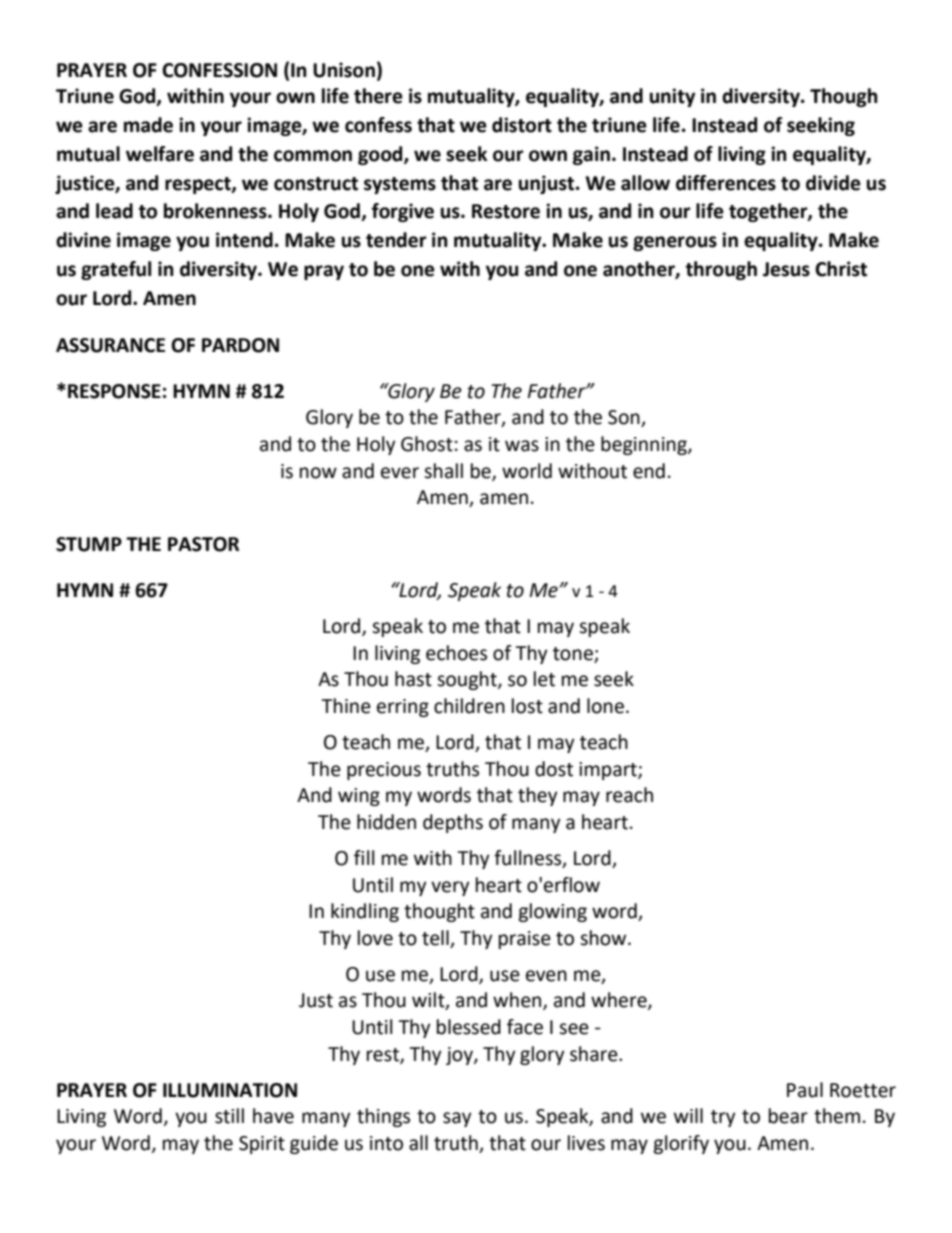  I want to click on distort, so click(522, 125).
